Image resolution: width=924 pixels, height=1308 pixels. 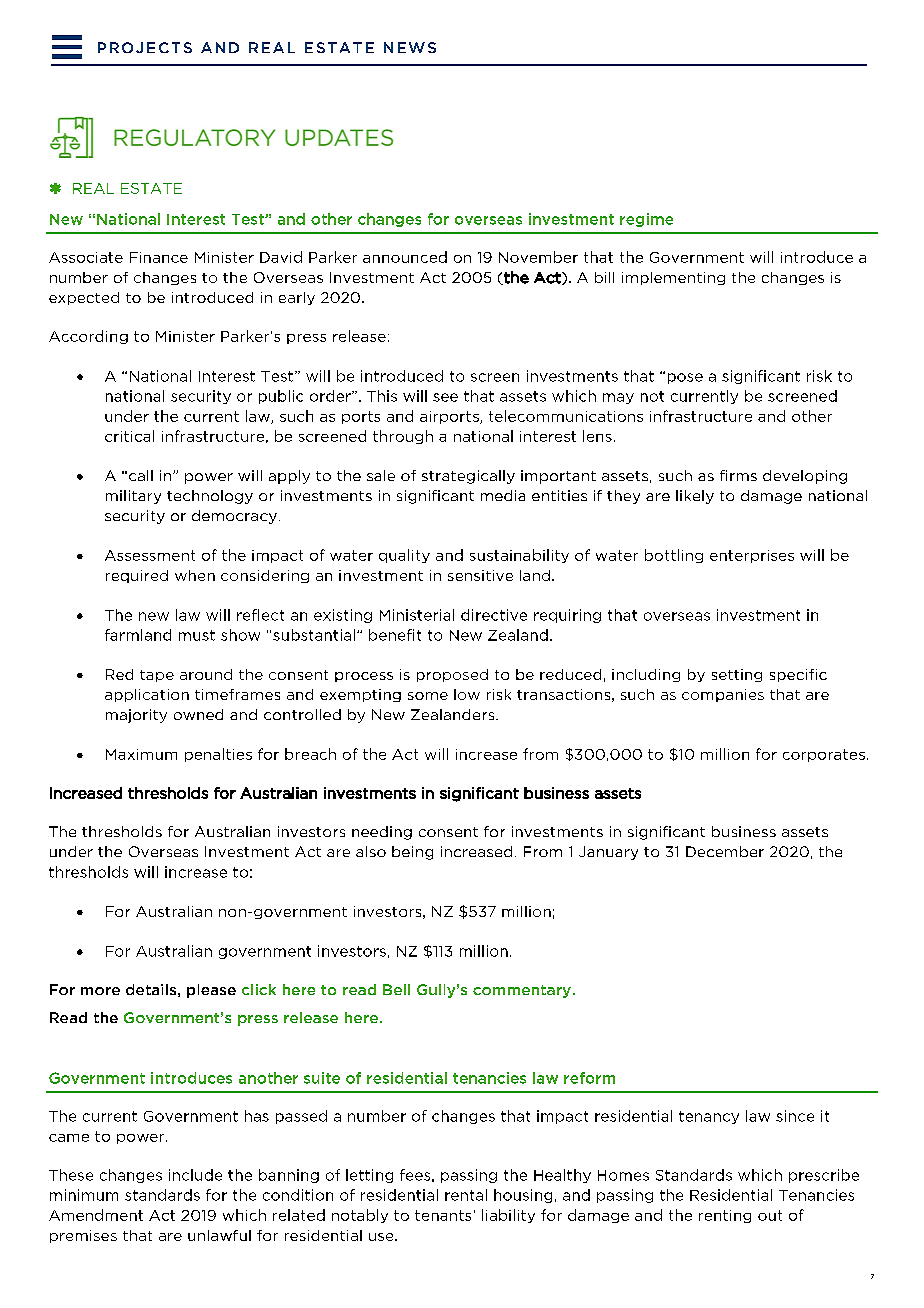 I want to click on implementing, so click(x=673, y=278).
